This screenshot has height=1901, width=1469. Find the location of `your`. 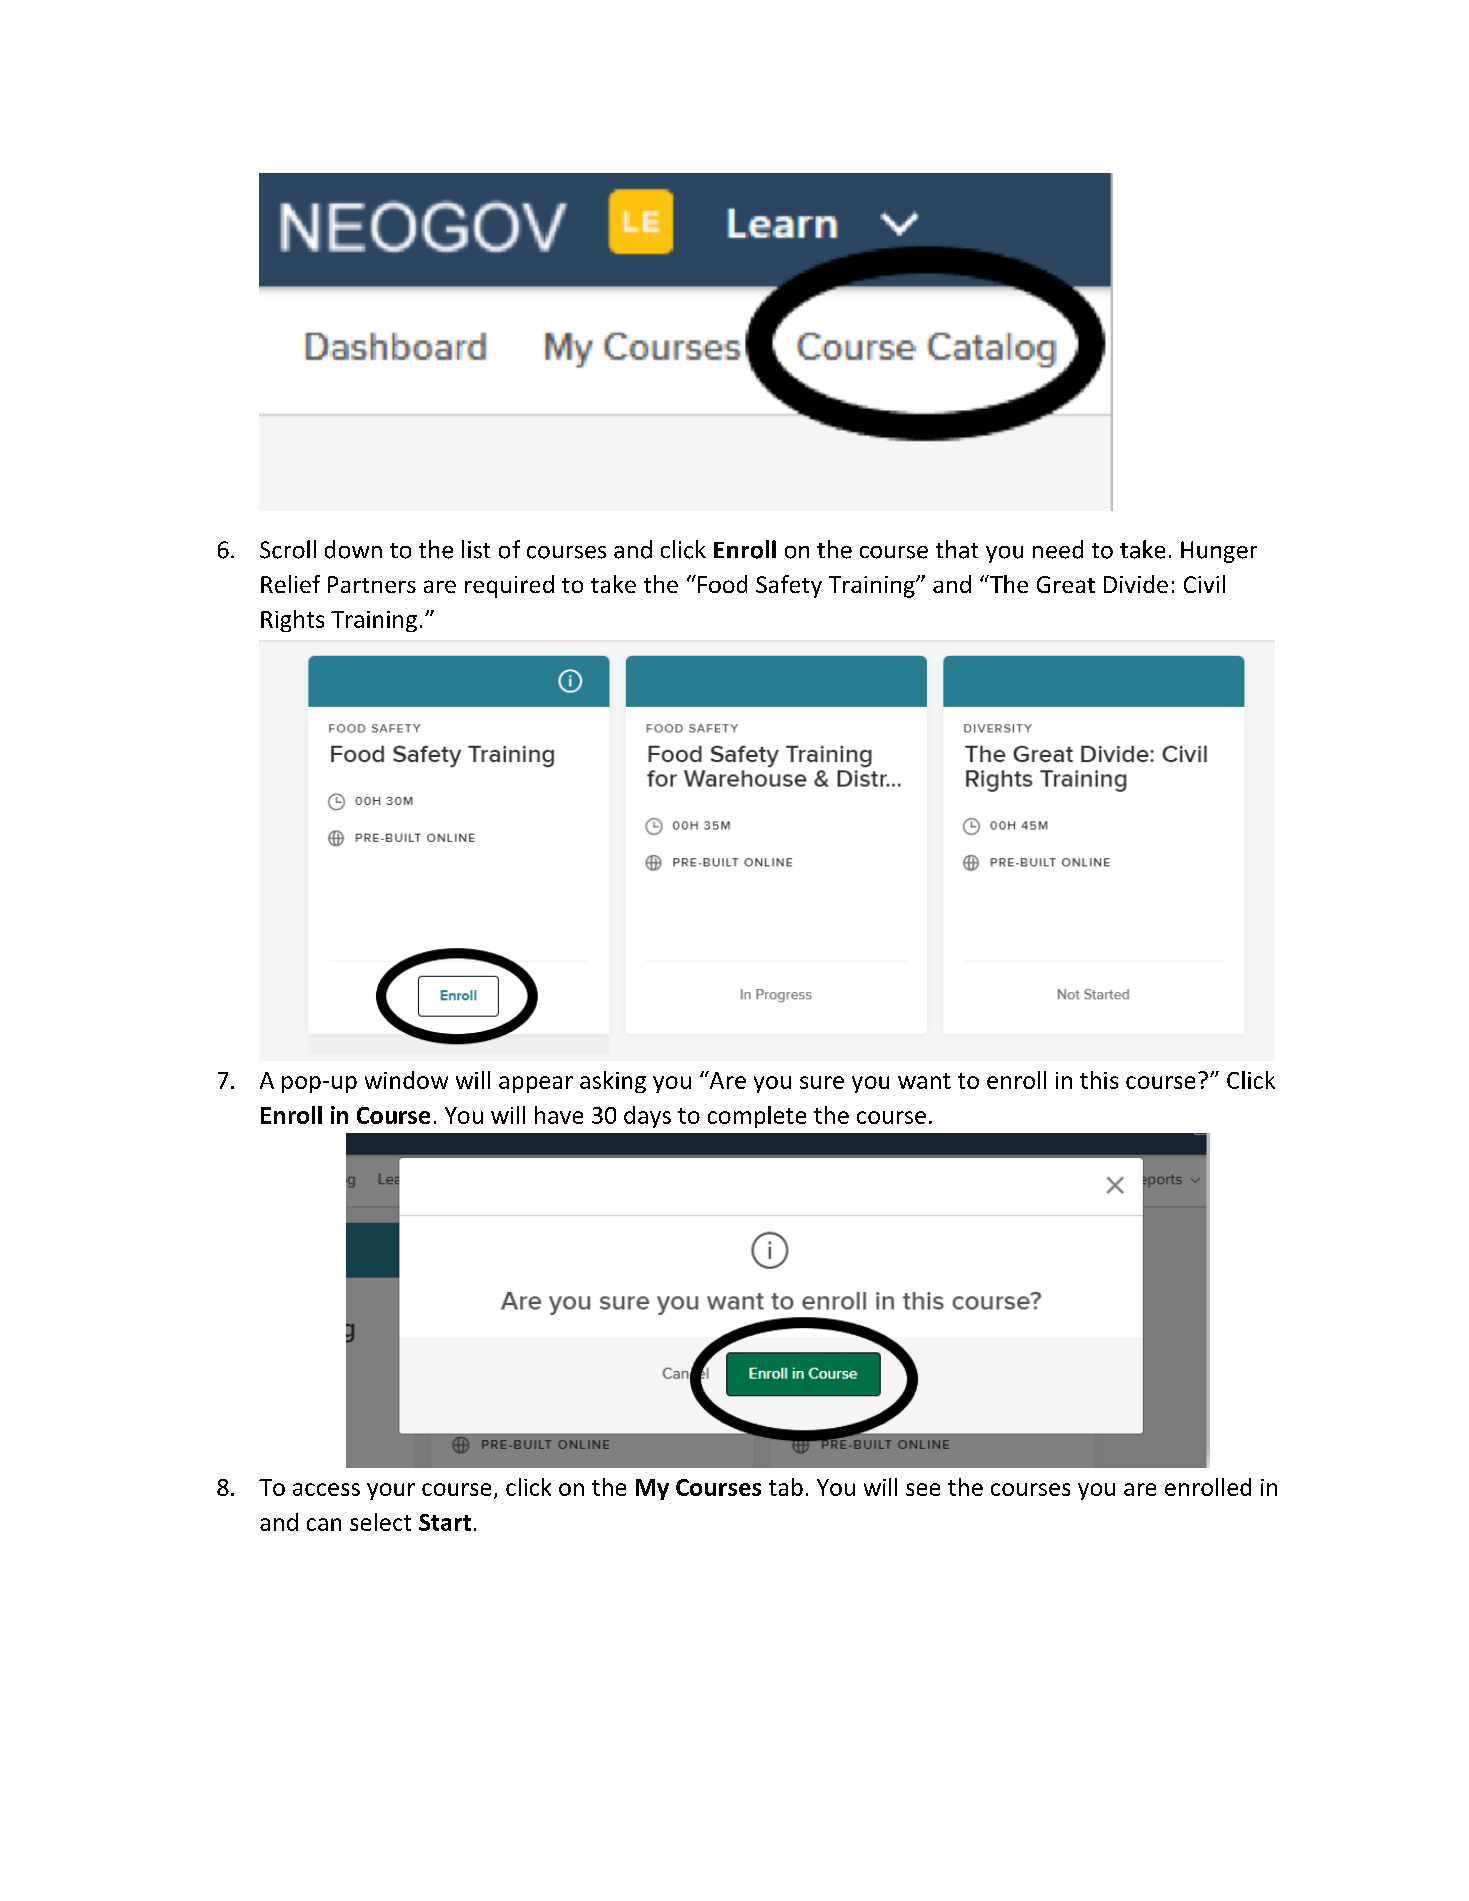

your is located at coordinates (391, 1491).
